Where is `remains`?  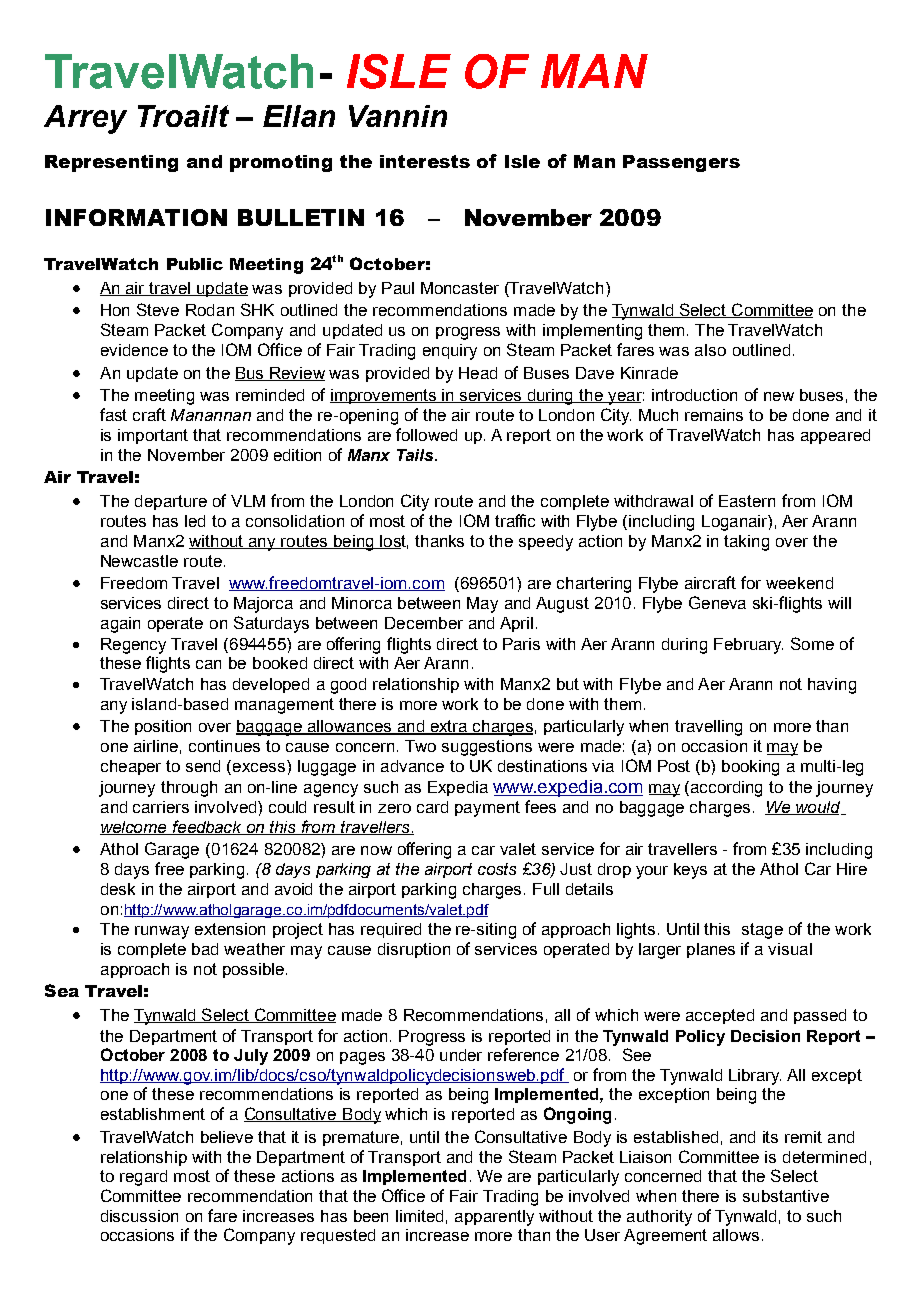
remains is located at coordinates (714, 415).
